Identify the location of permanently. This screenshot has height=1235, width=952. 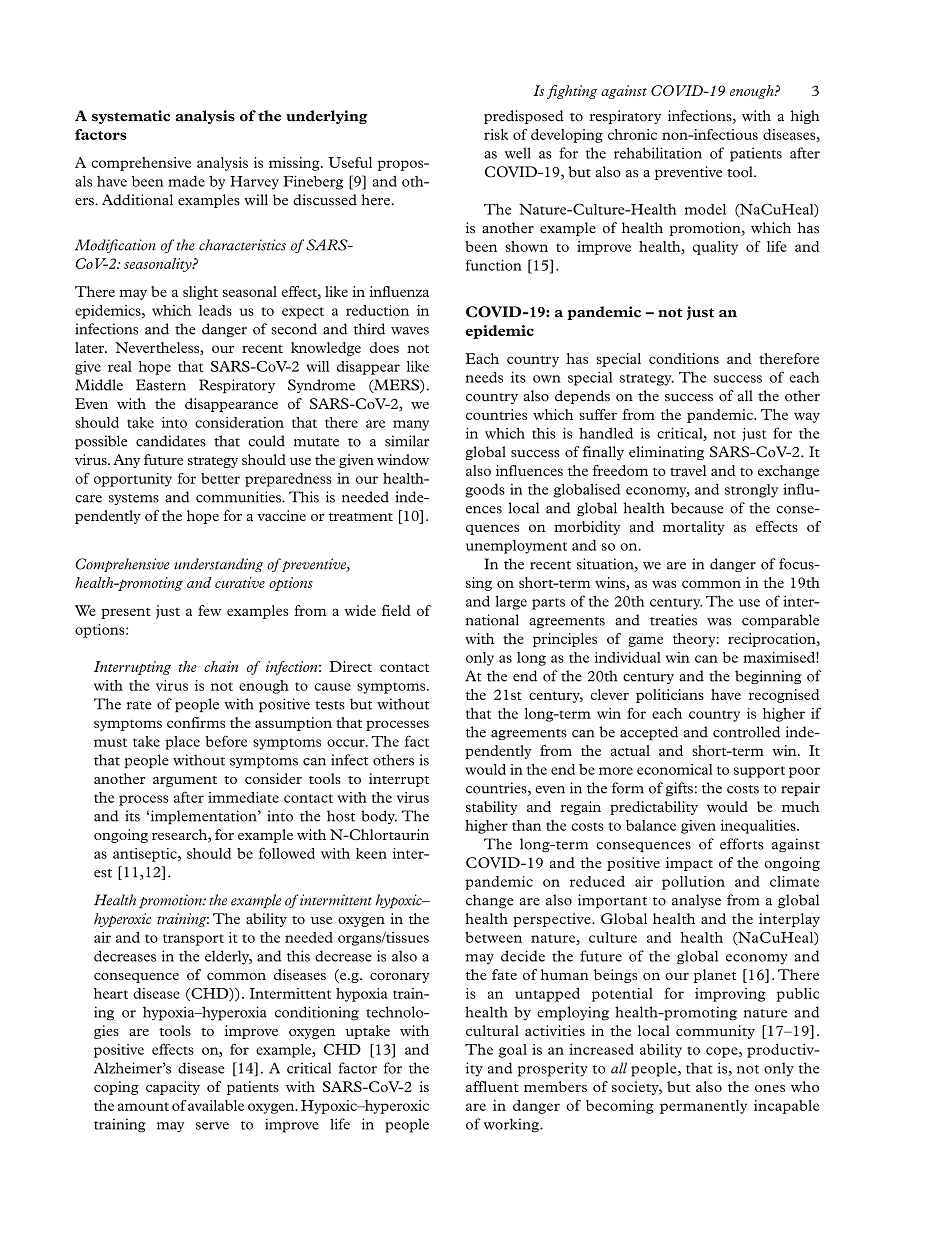
(703, 1107).
